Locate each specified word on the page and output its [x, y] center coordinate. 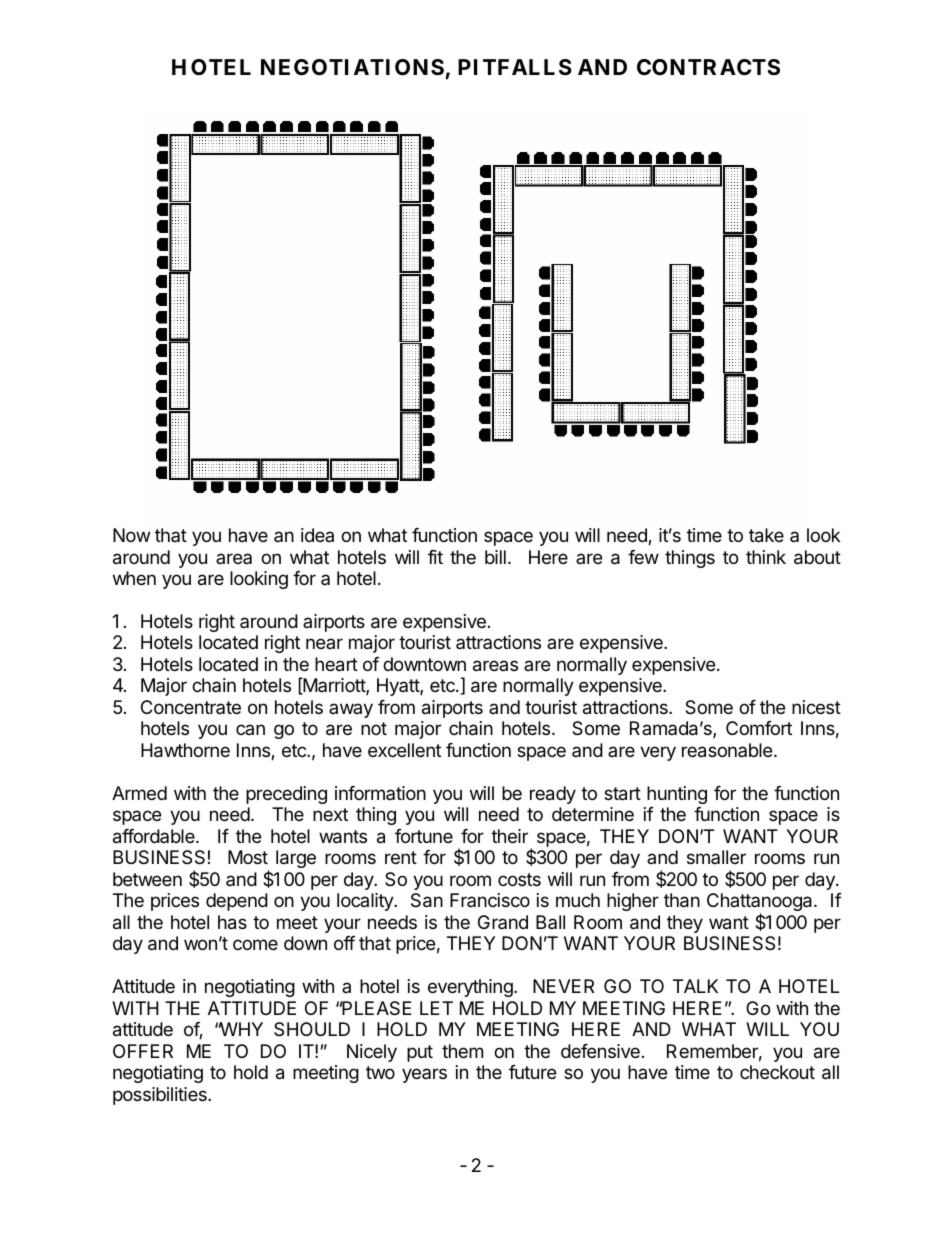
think [766, 557]
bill [495, 557]
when [134, 578]
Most [248, 857]
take [766, 535]
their [509, 836]
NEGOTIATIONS [352, 67]
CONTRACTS [708, 67]
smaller [716, 857]
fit [435, 557]
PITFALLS [515, 67]
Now [131, 535]
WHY [240, 1029]
